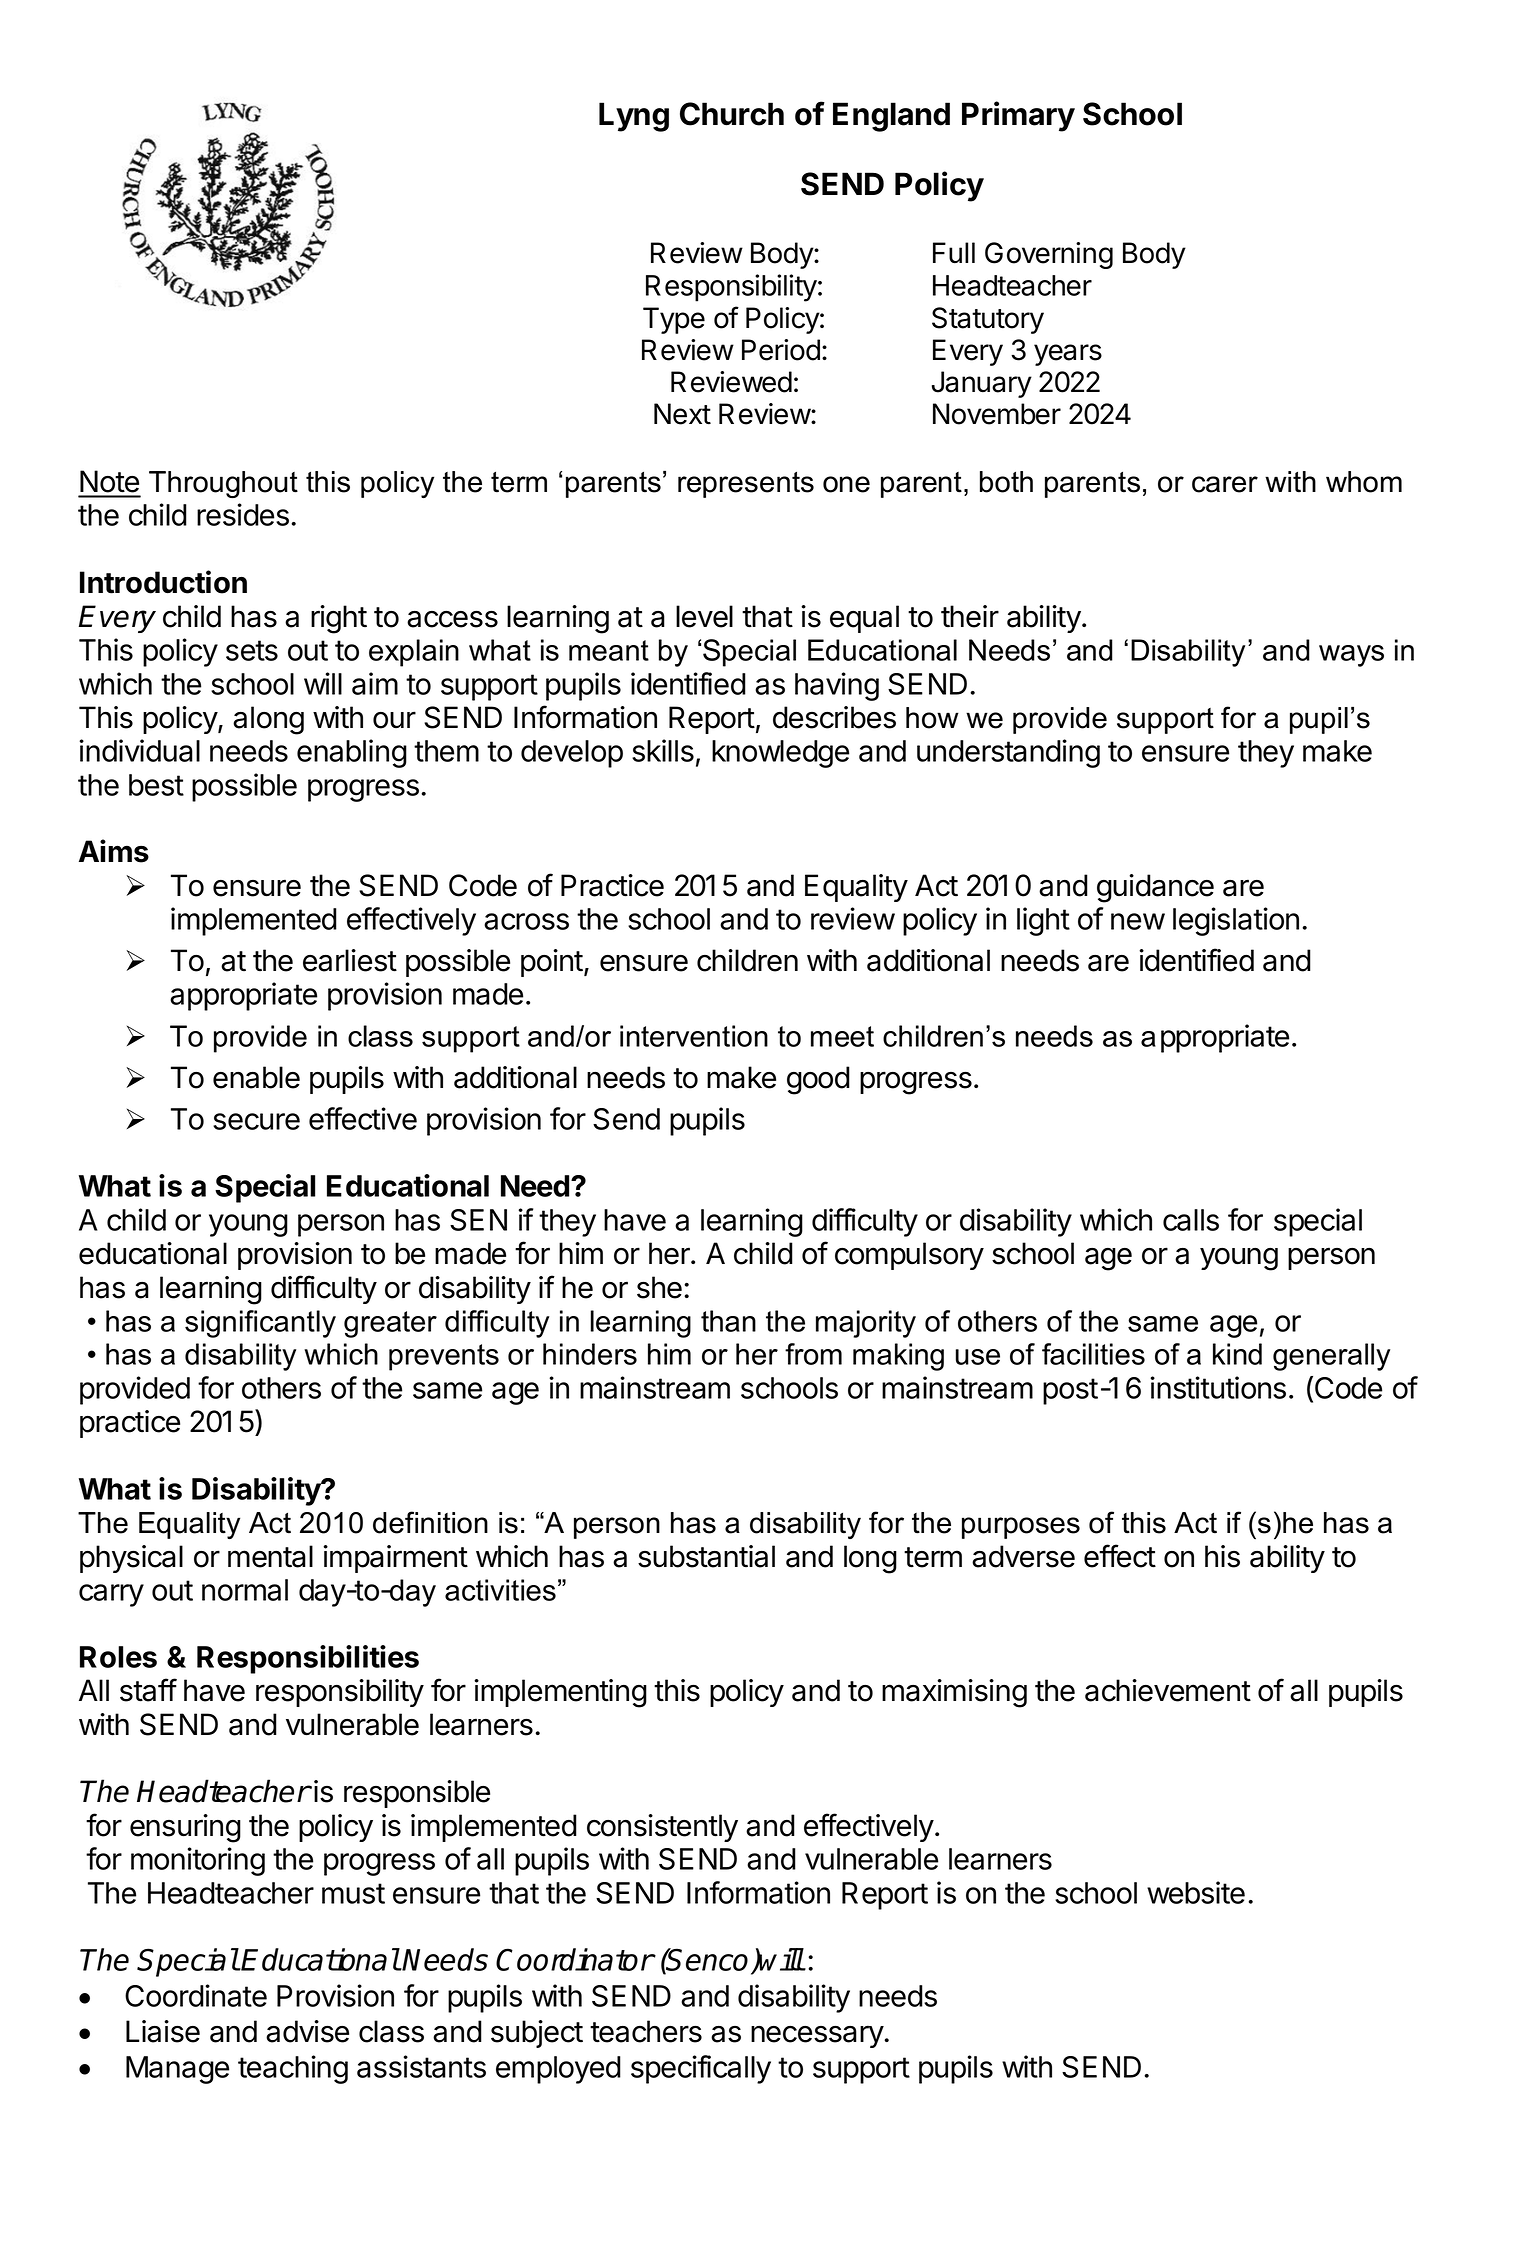 The height and width of the image is (2268, 1514). Describe the element at coordinates (704, 616) in the image. I see `level` at that location.
